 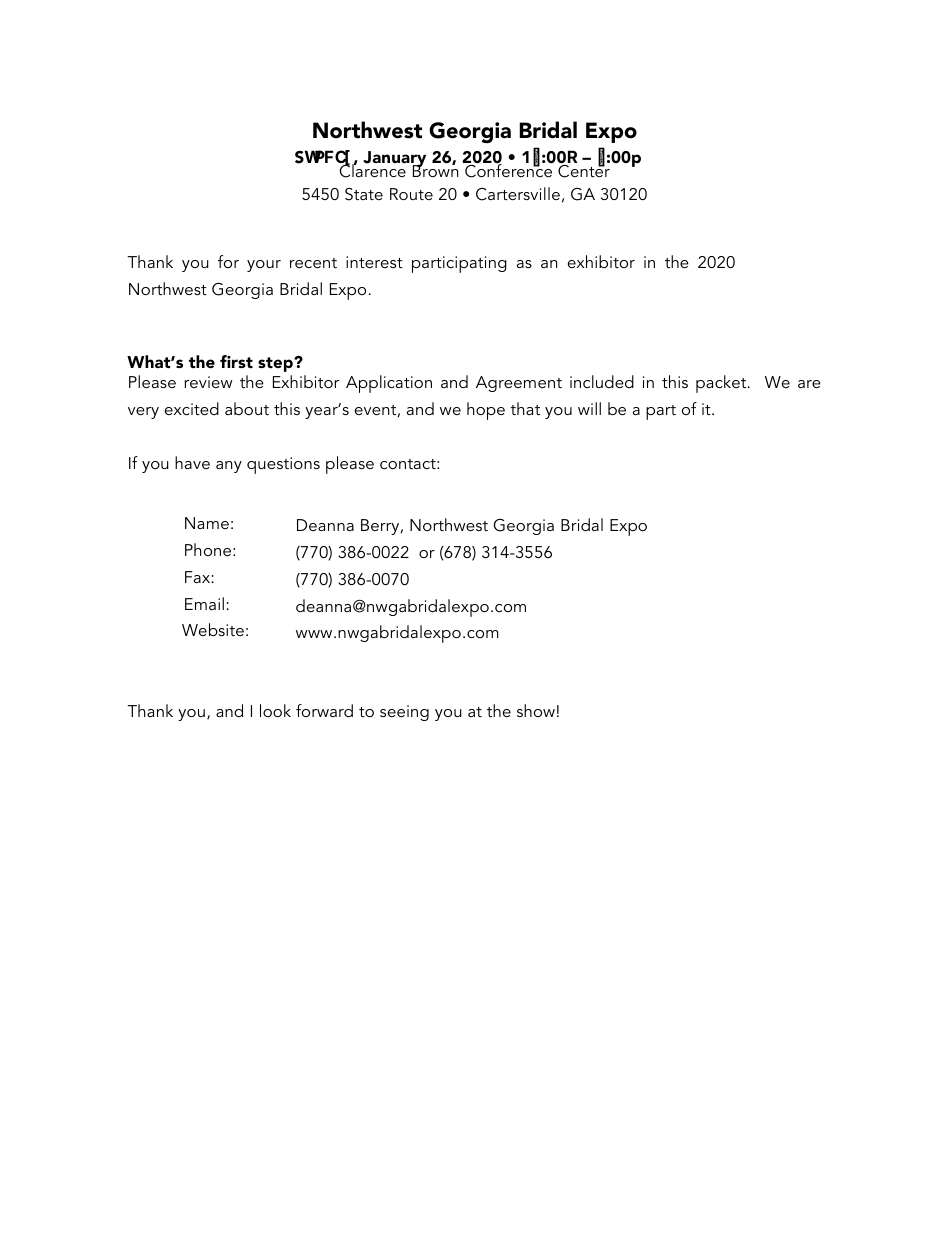 I want to click on forward, so click(x=324, y=710).
